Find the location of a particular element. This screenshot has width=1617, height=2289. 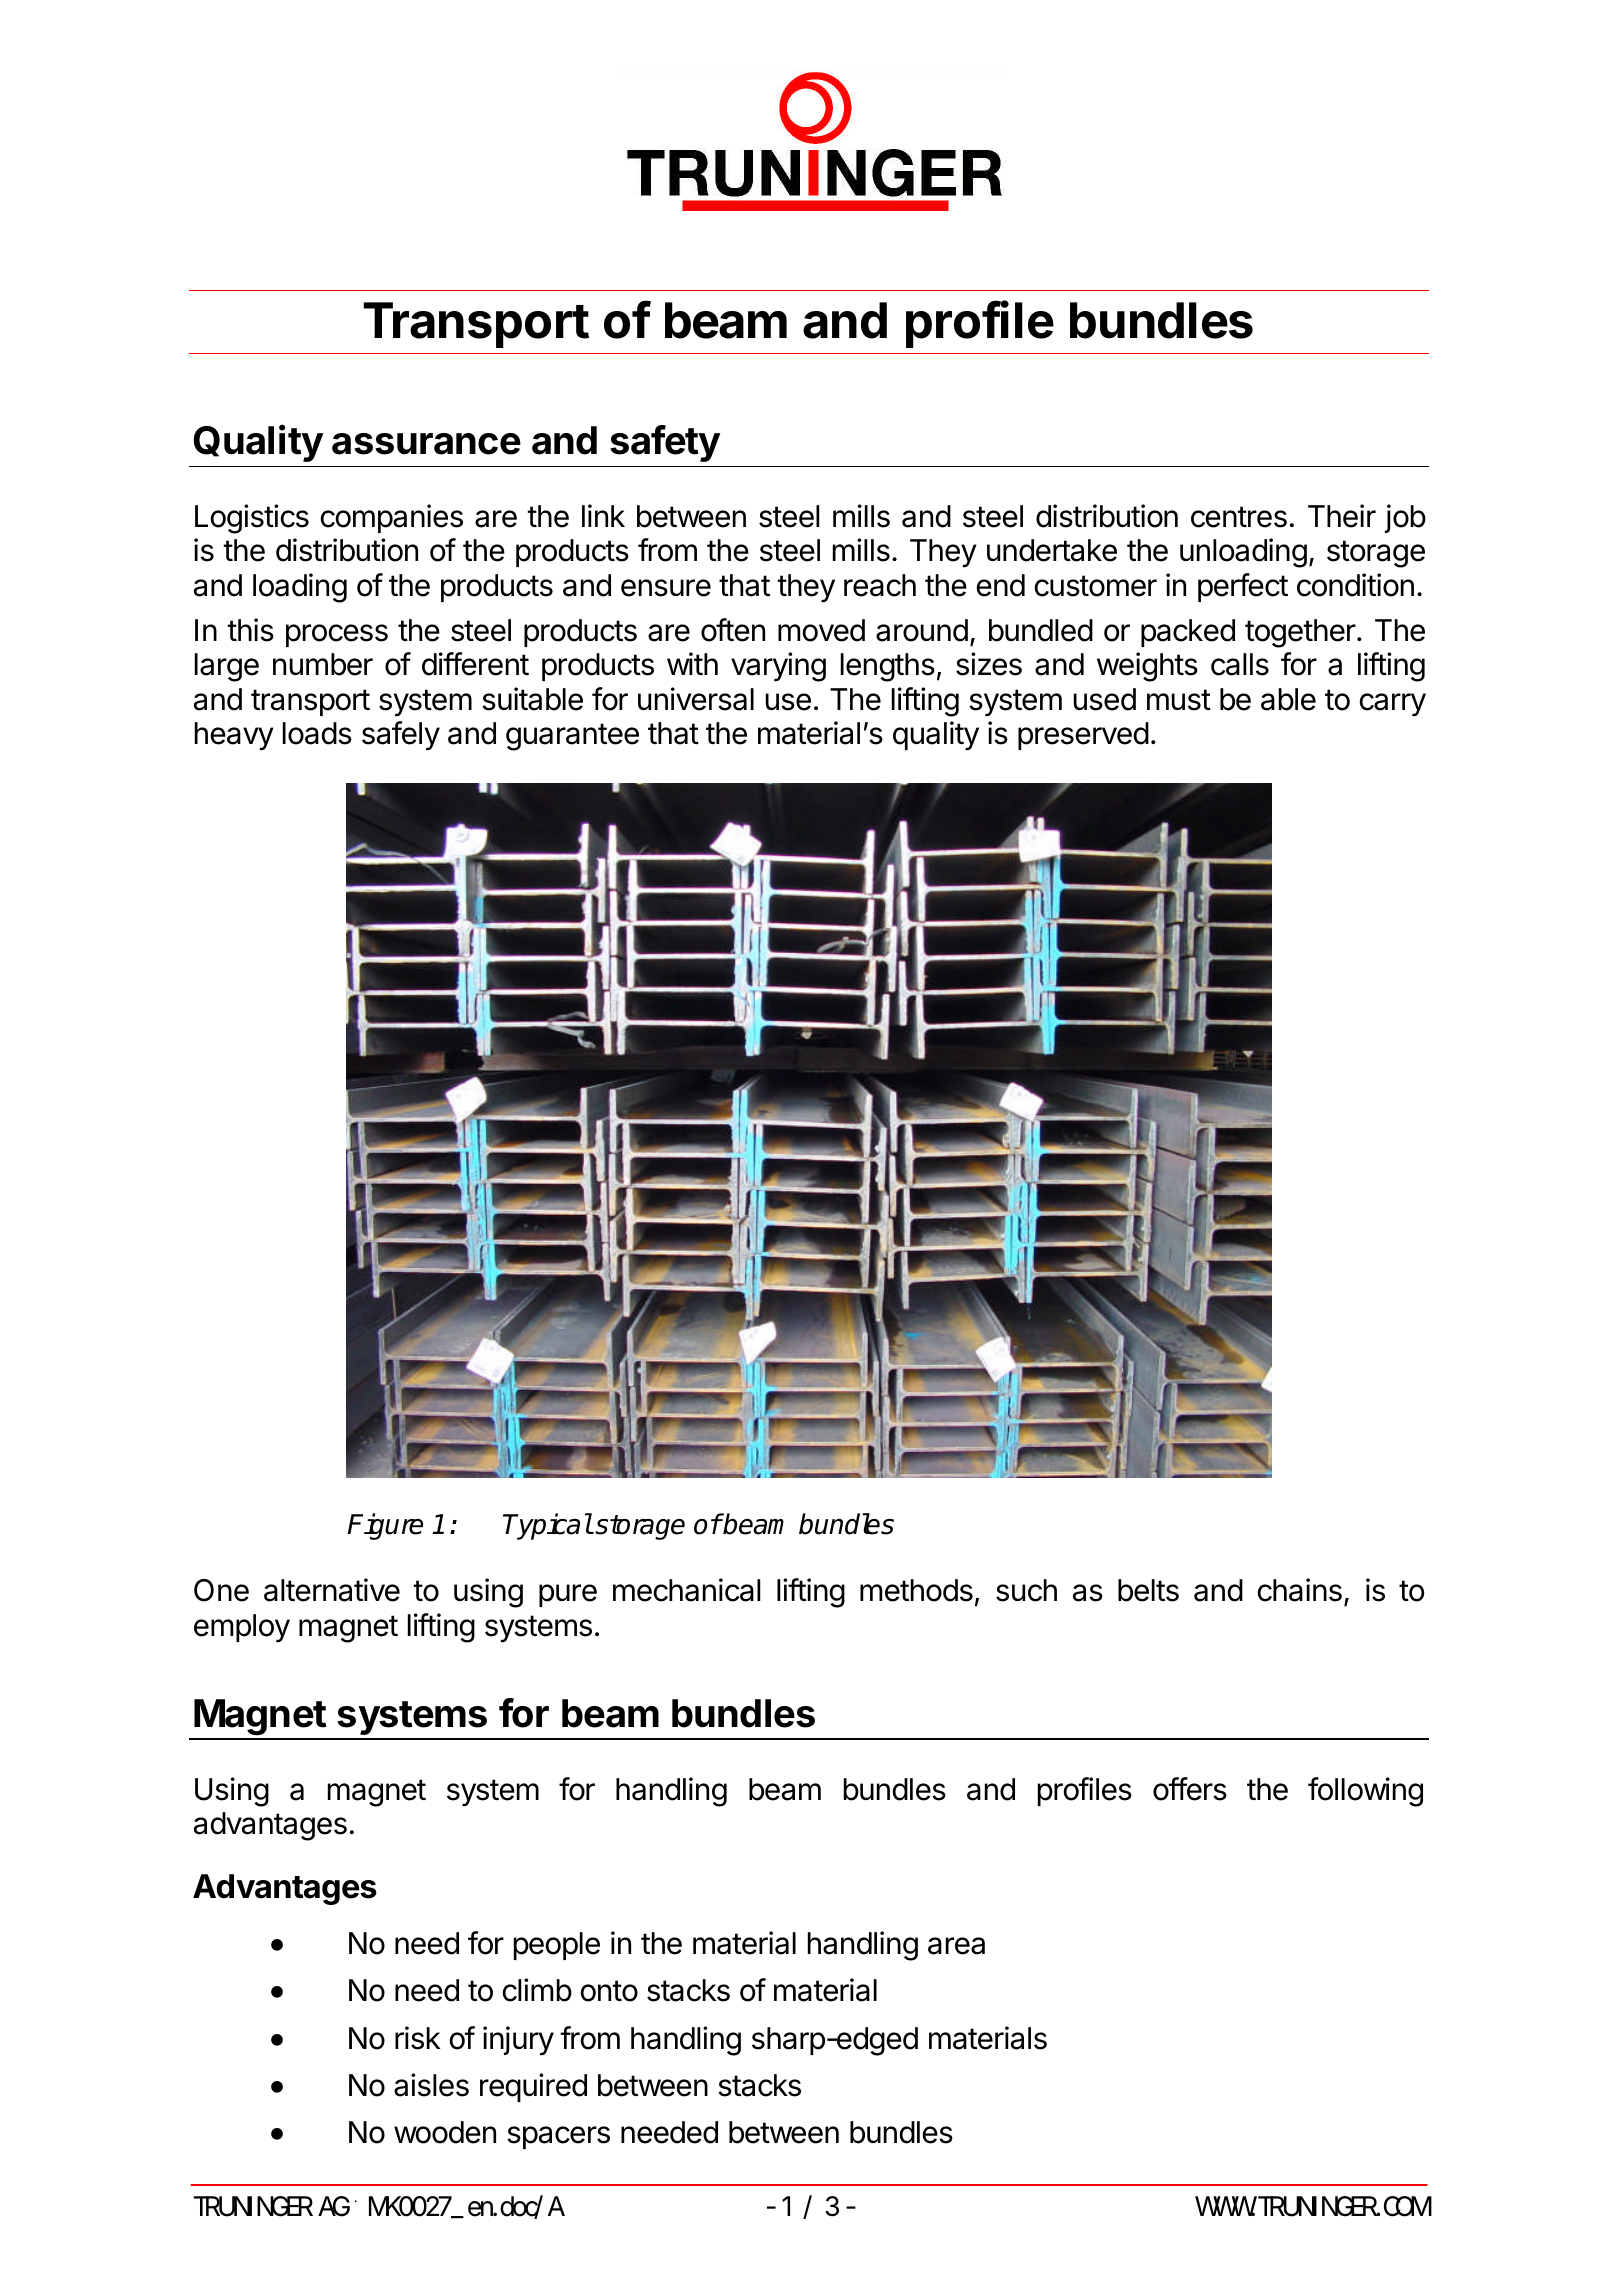

Figure is located at coordinates (385, 1526).
